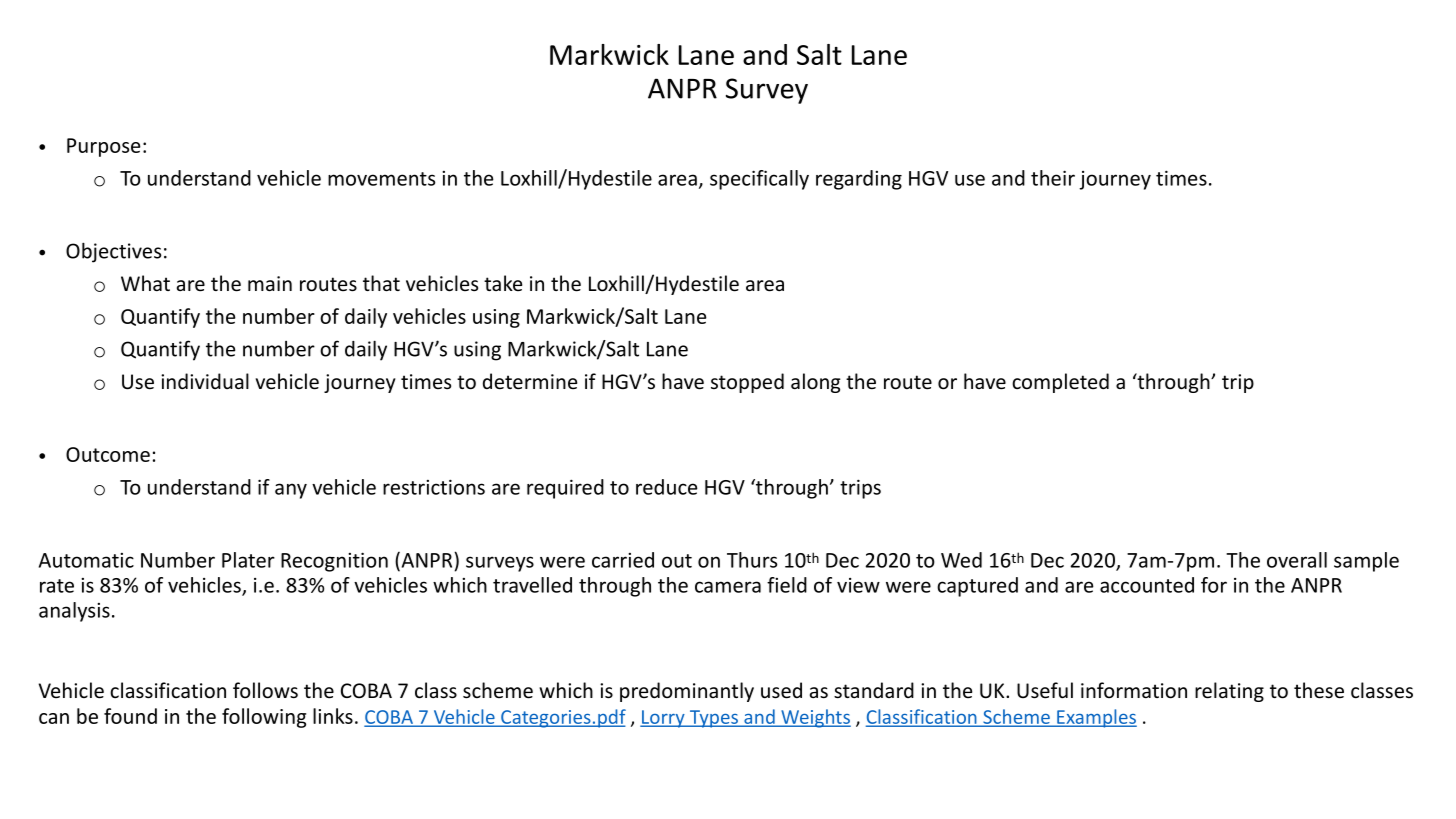 The image size is (1456, 819). Describe the element at coordinates (1229, 692) in the page. I see `relating` at that location.
